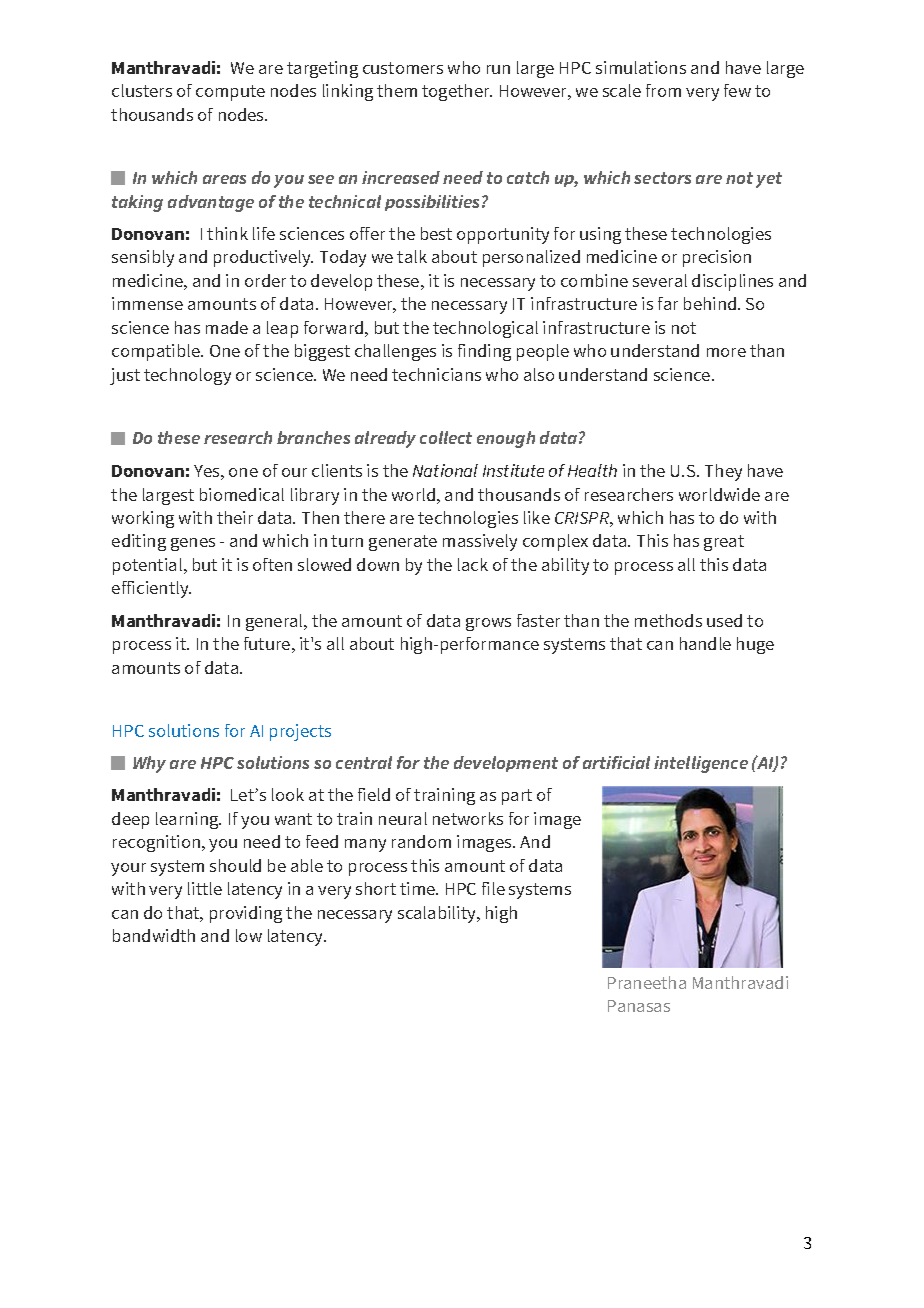 Image resolution: width=924 pixels, height=1308 pixels. I want to click on little, so click(205, 888).
